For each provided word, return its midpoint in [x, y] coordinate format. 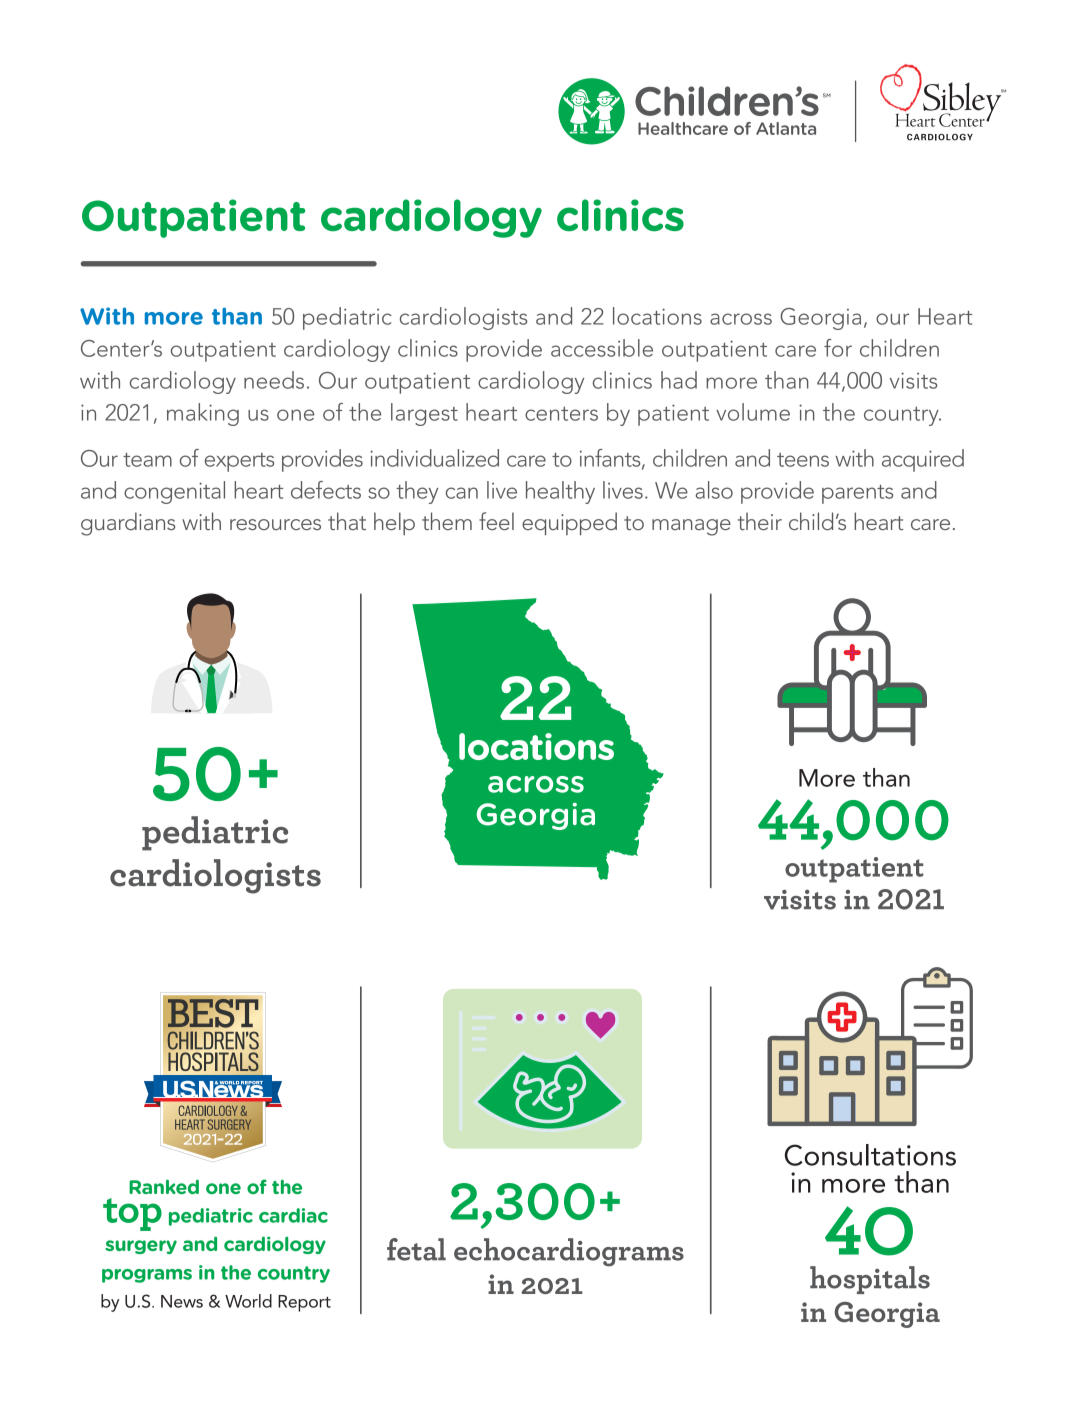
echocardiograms [569, 1252]
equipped [569, 523]
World [248, 1301]
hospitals [870, 1280]
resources [275, 524]
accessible [602, 348]
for [838, 348]
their [760, 521]
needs [274, 380]
